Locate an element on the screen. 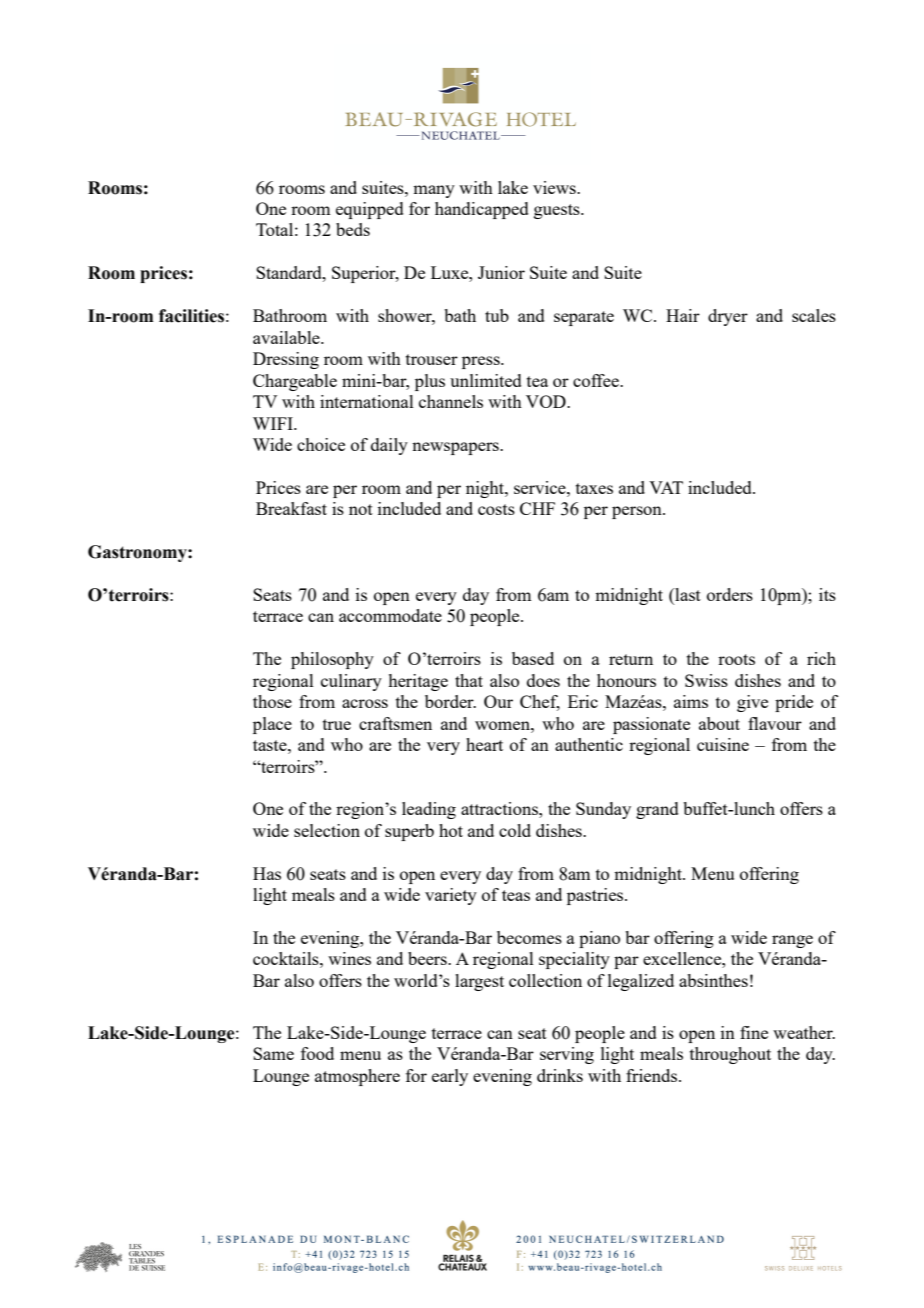  based is located at coordinates (533, 658).
